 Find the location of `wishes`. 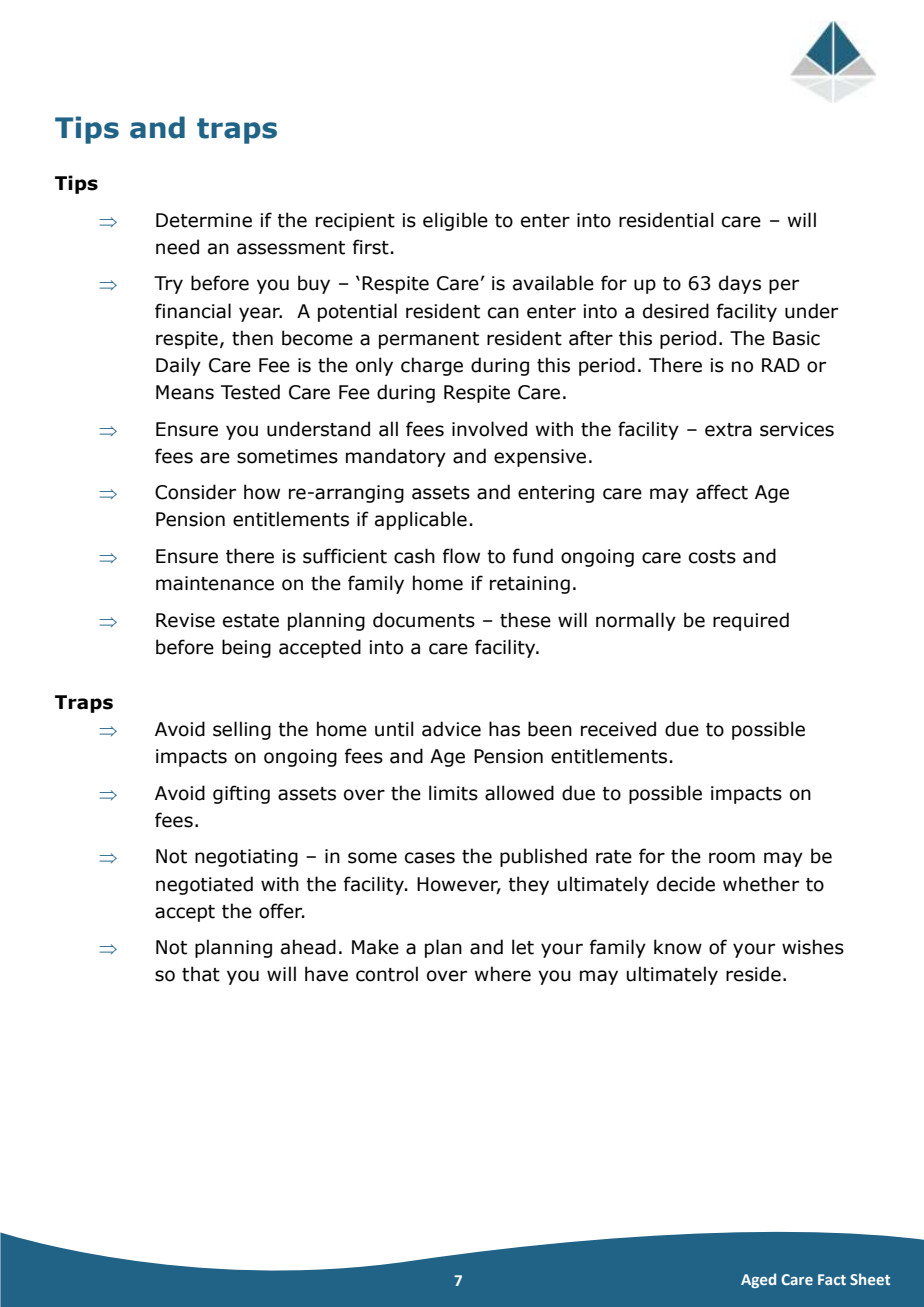

wishes is located at coordinates (813, 947).
